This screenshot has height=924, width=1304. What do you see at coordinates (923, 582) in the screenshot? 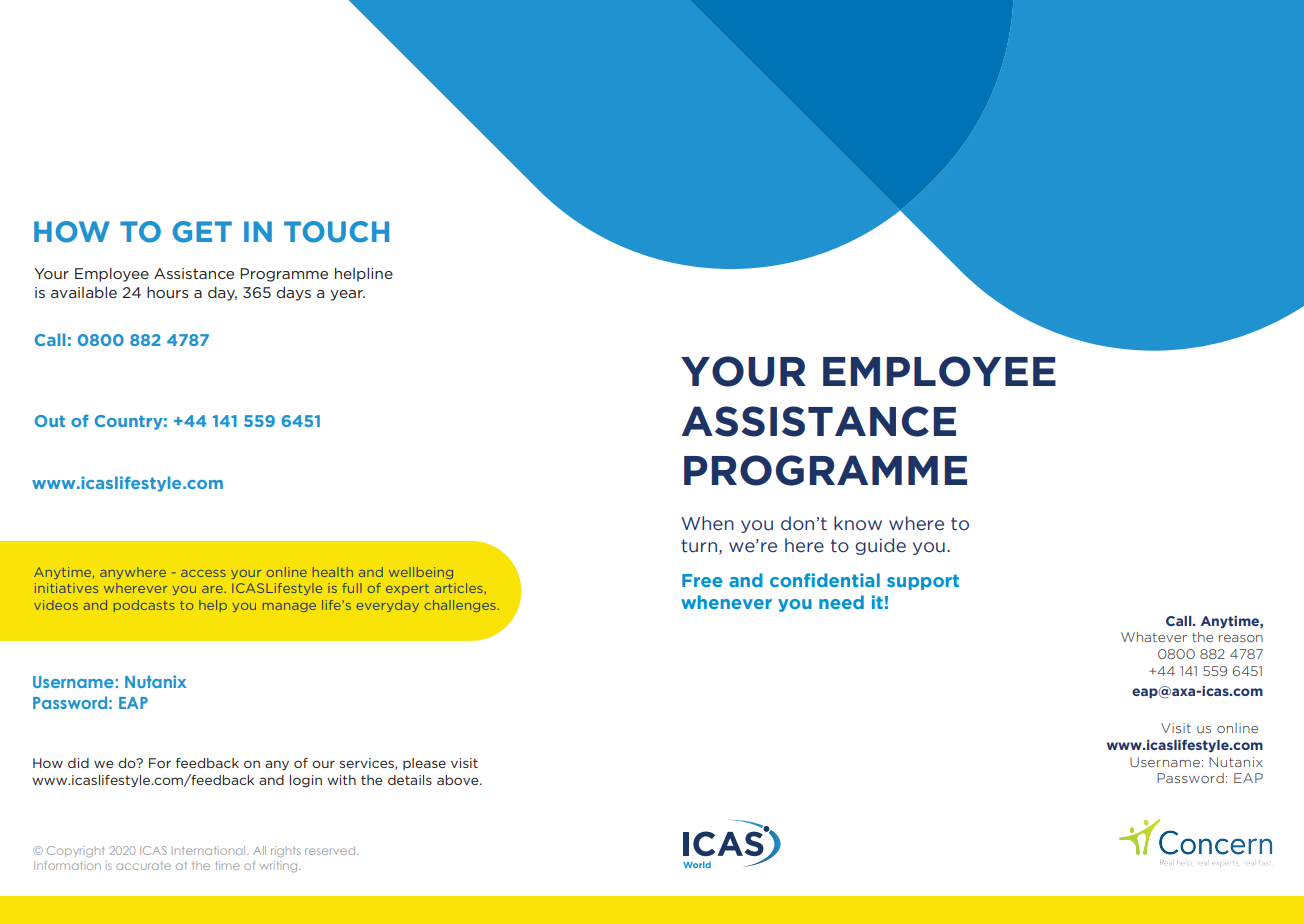
I see `support` at bounding box center [923, 582].
